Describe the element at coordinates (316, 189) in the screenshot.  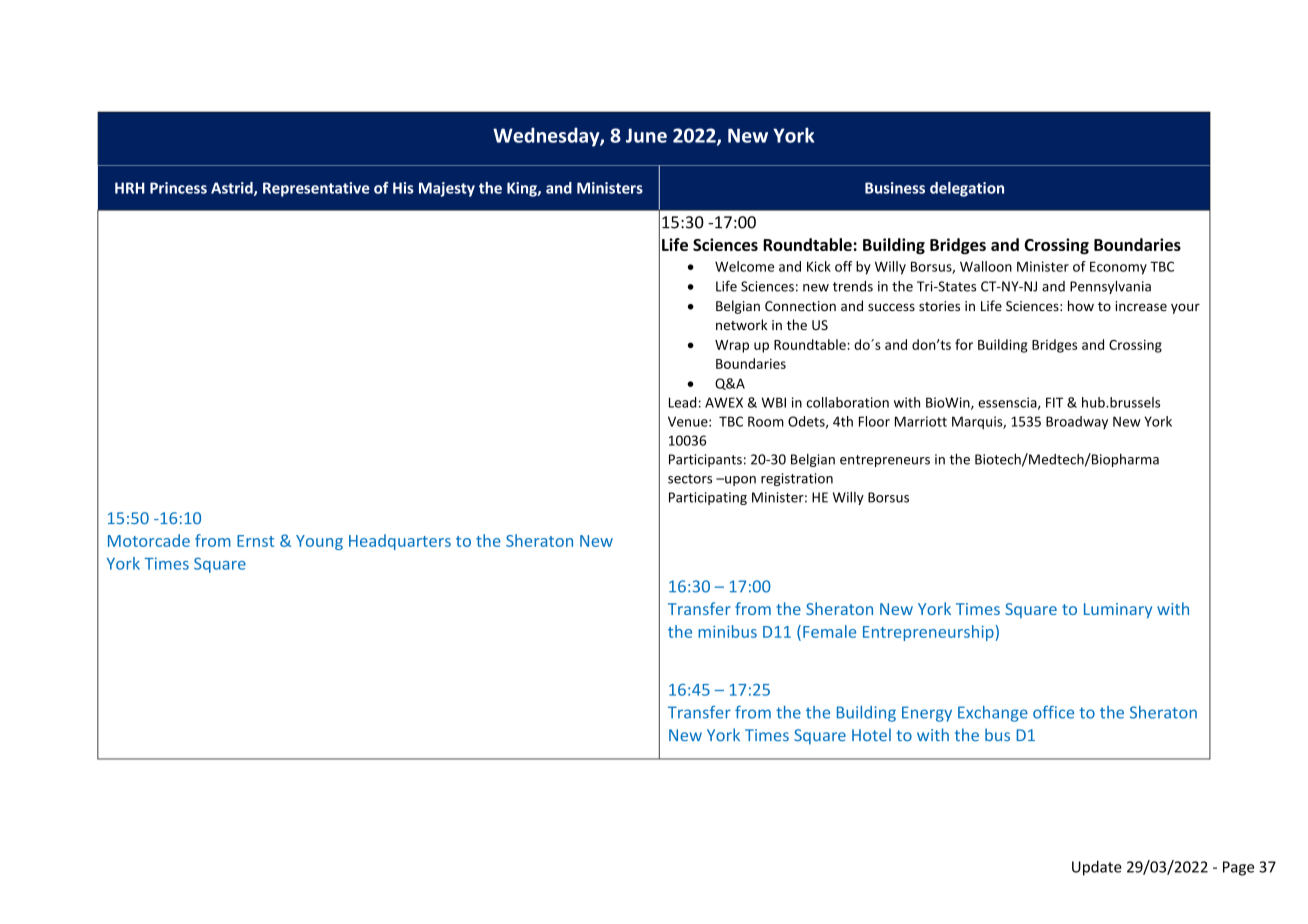
I see `Representative` at that location.
